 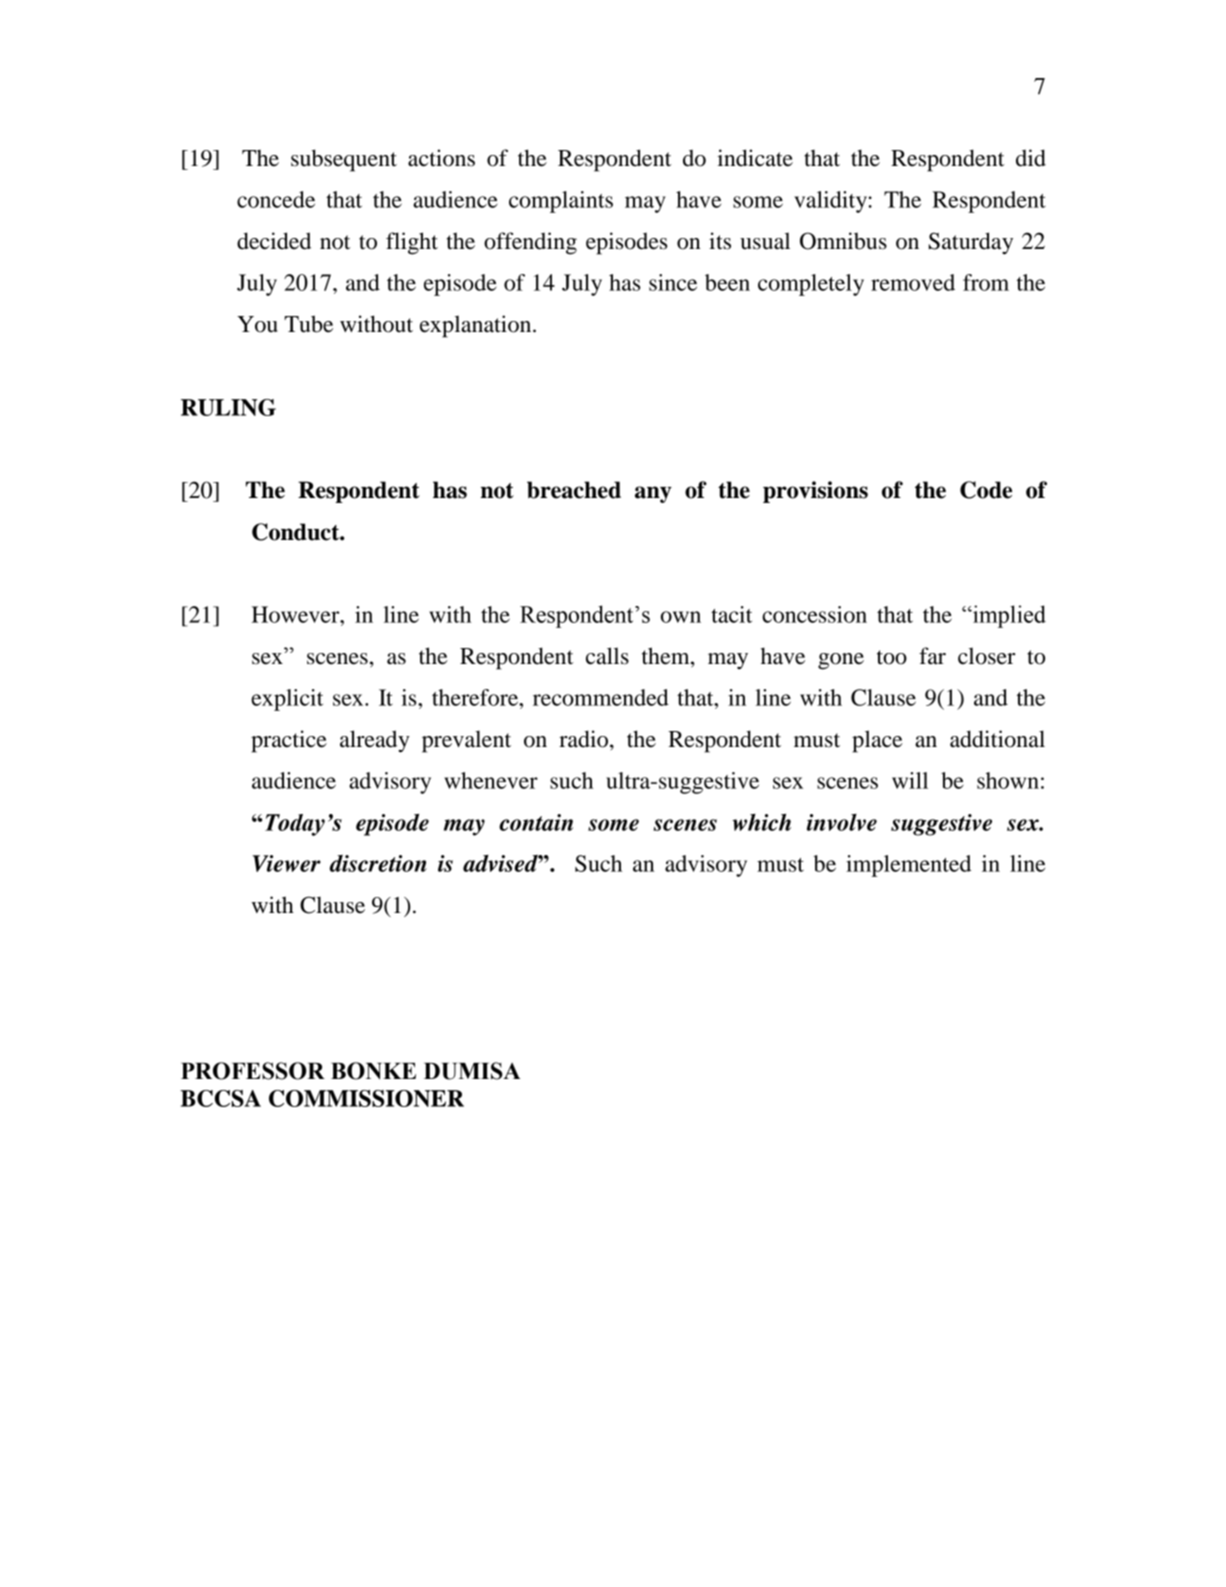 I want to click on Code, so click(x=986, y=490).
